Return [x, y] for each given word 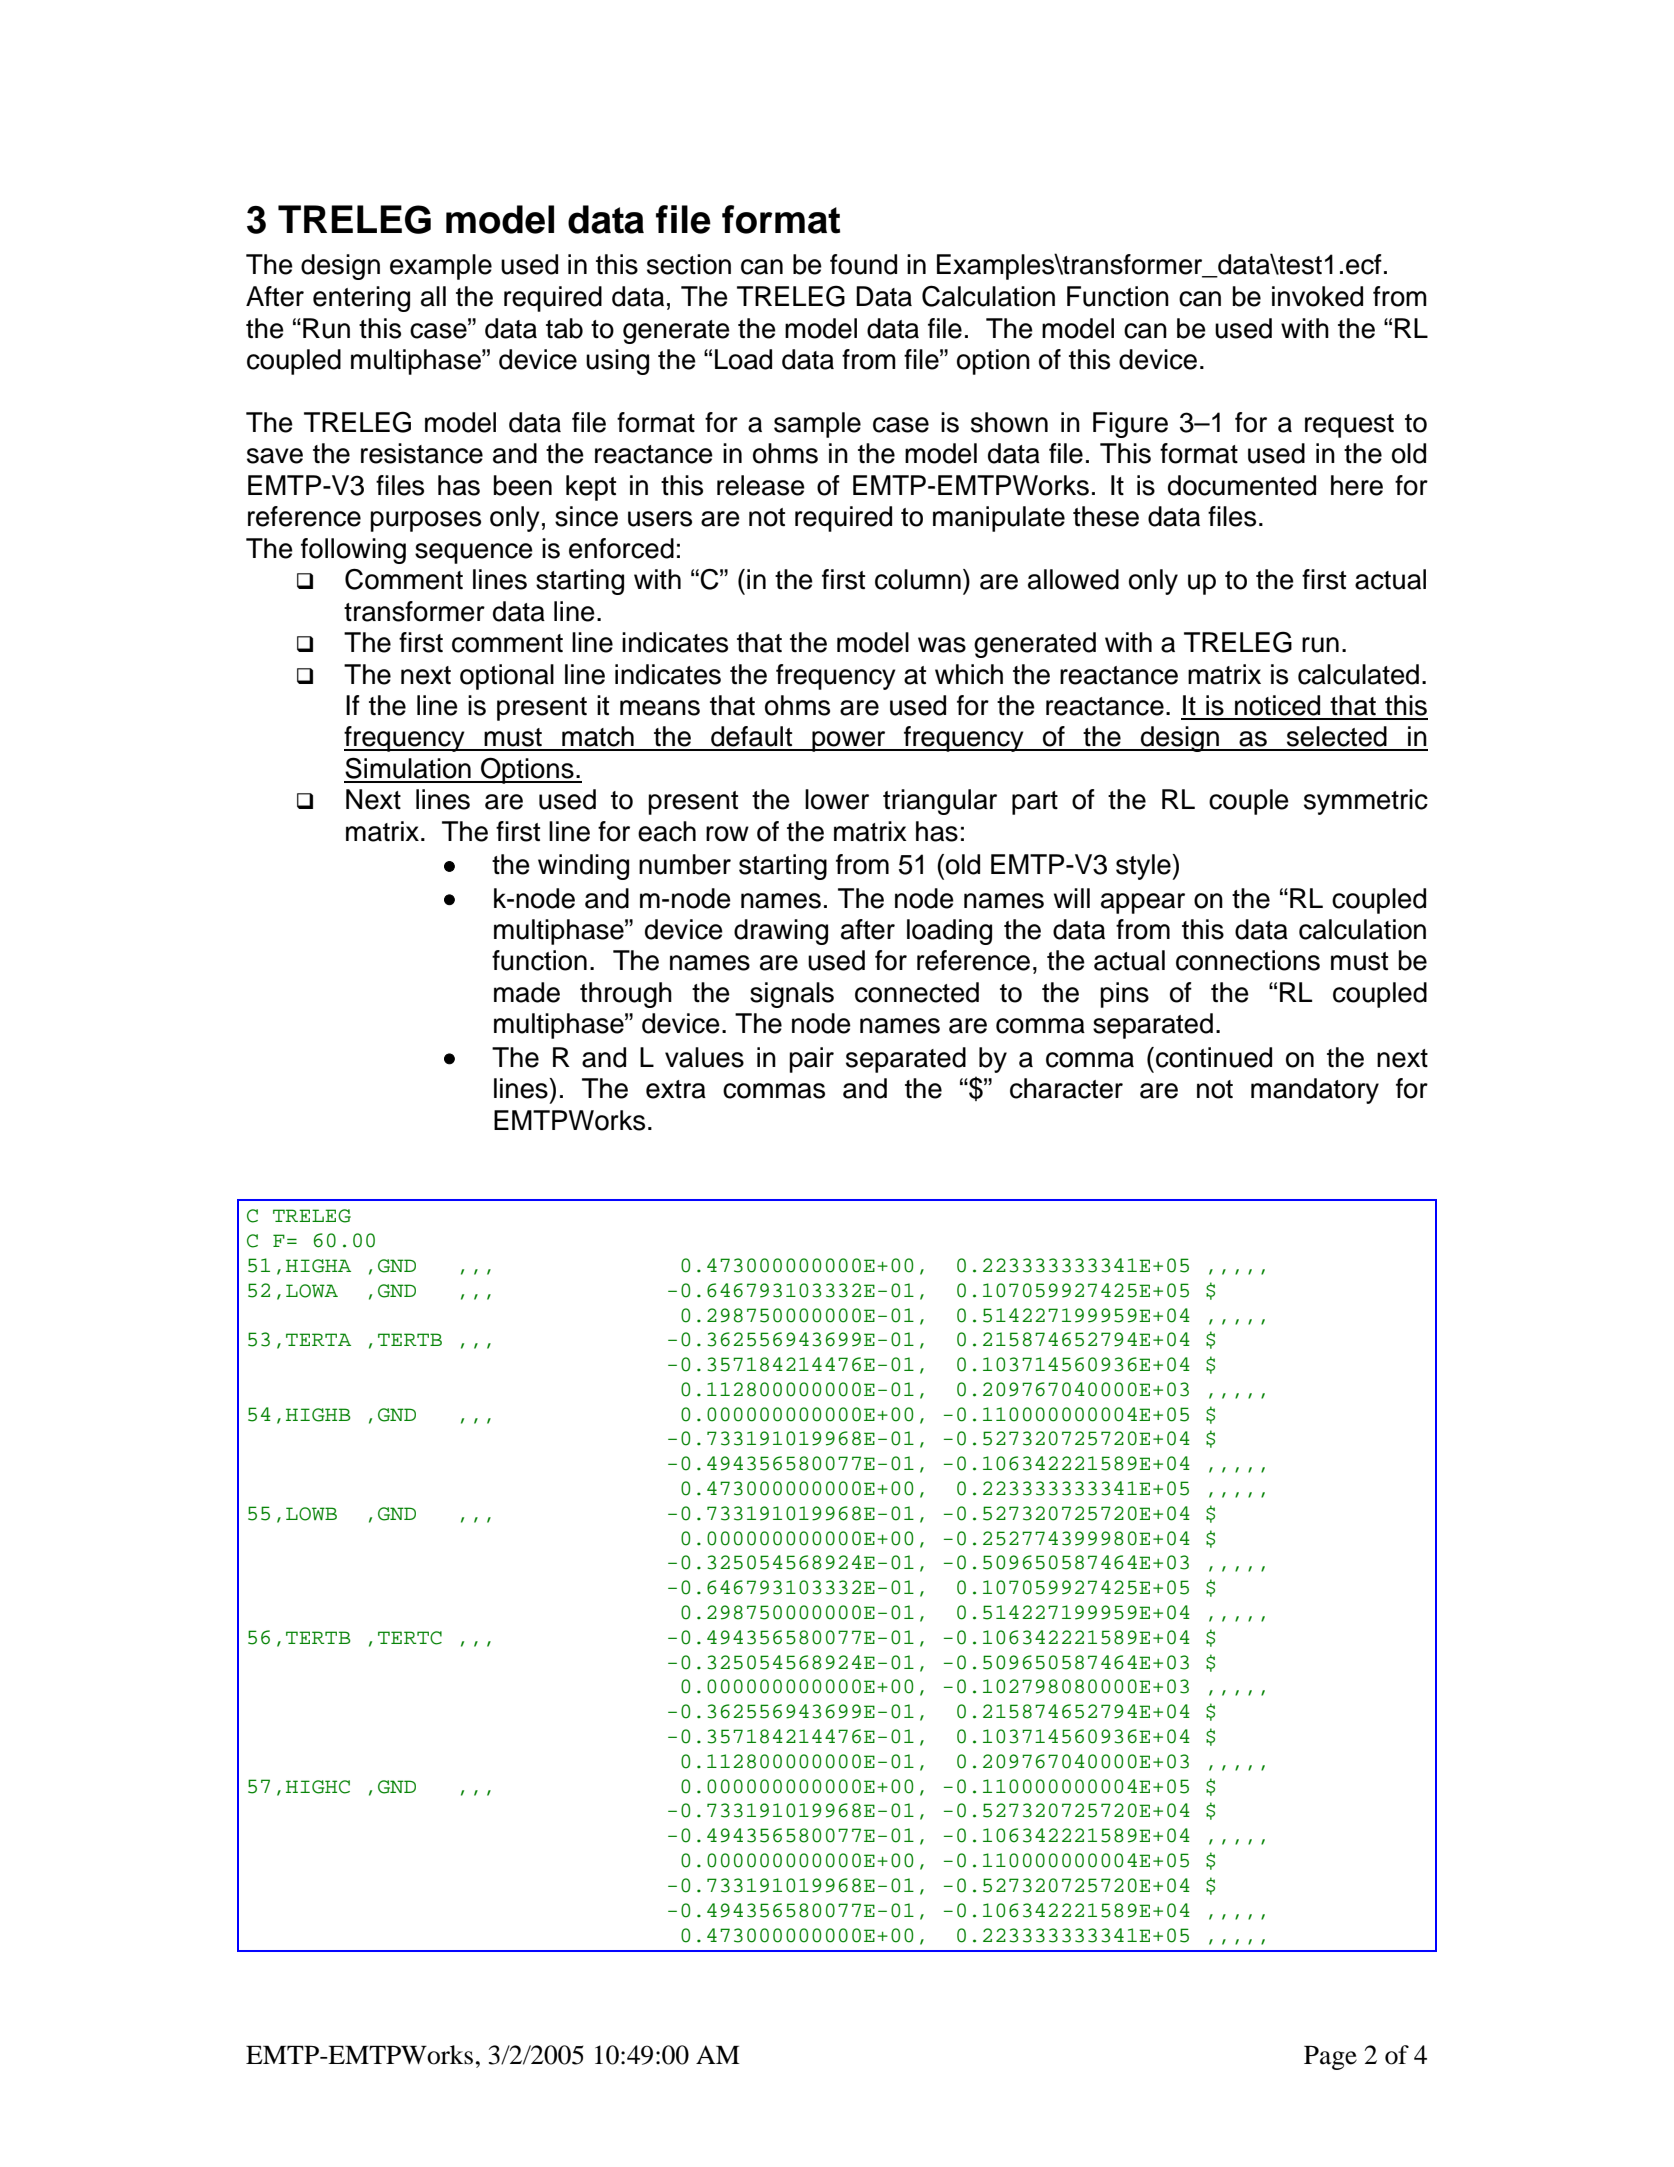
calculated [1358, 674]
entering [361, 299]
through [626, 995]
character [1066, 1088]
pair [811, 1060]
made [527, 992]
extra [676, 1089]
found [863, 264]
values [704, 1057]
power [849, 741]
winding [583, 867]
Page [1330, 2058]
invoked [1317, 296]
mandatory [1315, 1091]
